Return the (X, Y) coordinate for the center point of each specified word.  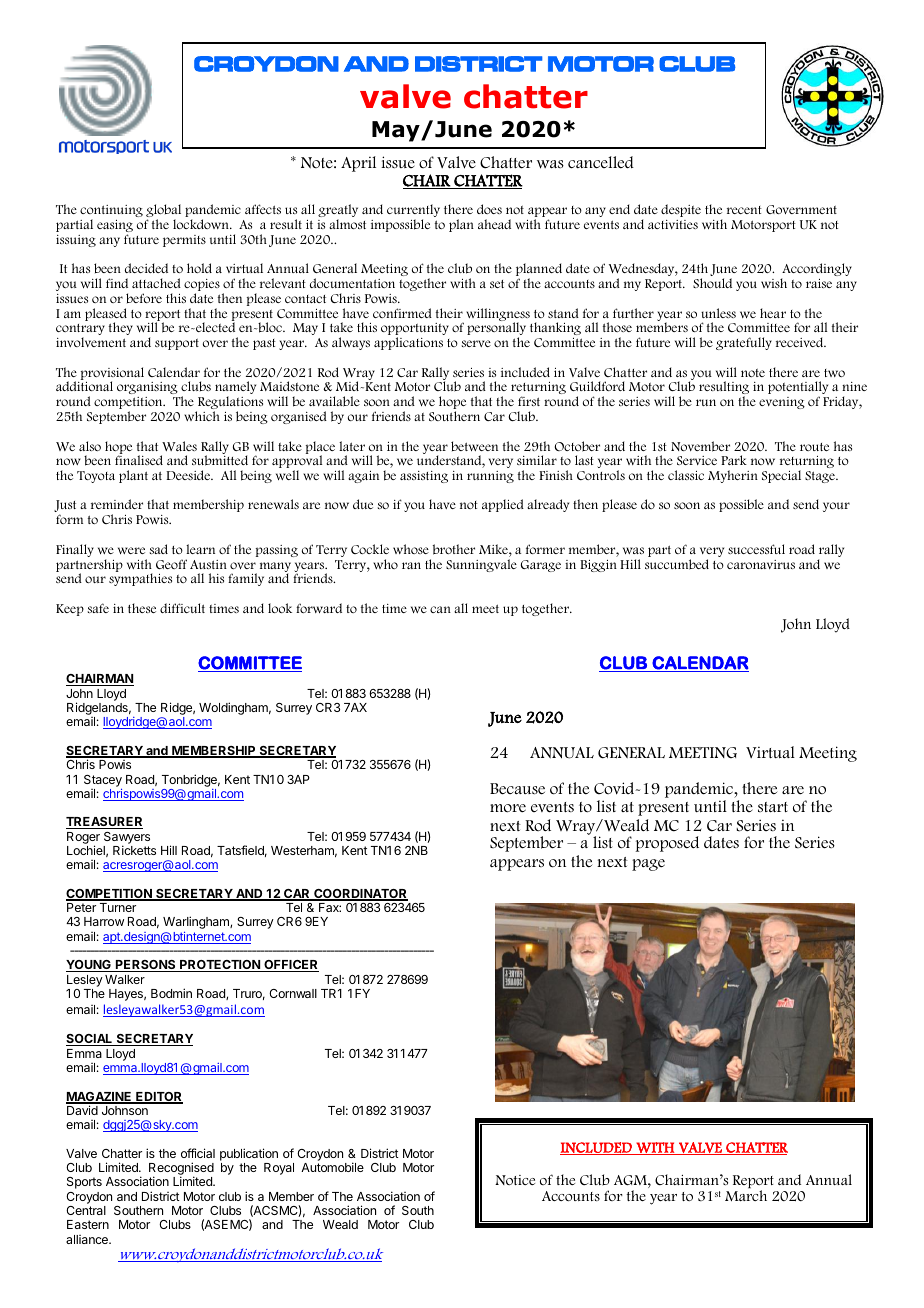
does (489, 209)
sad (159, 549)
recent (744, 210)
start (773, 807)
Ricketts (134, 850)
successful (756, 549)
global (163, 212)
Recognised (181, 1170)
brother (454, 549)
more (508, 808)
